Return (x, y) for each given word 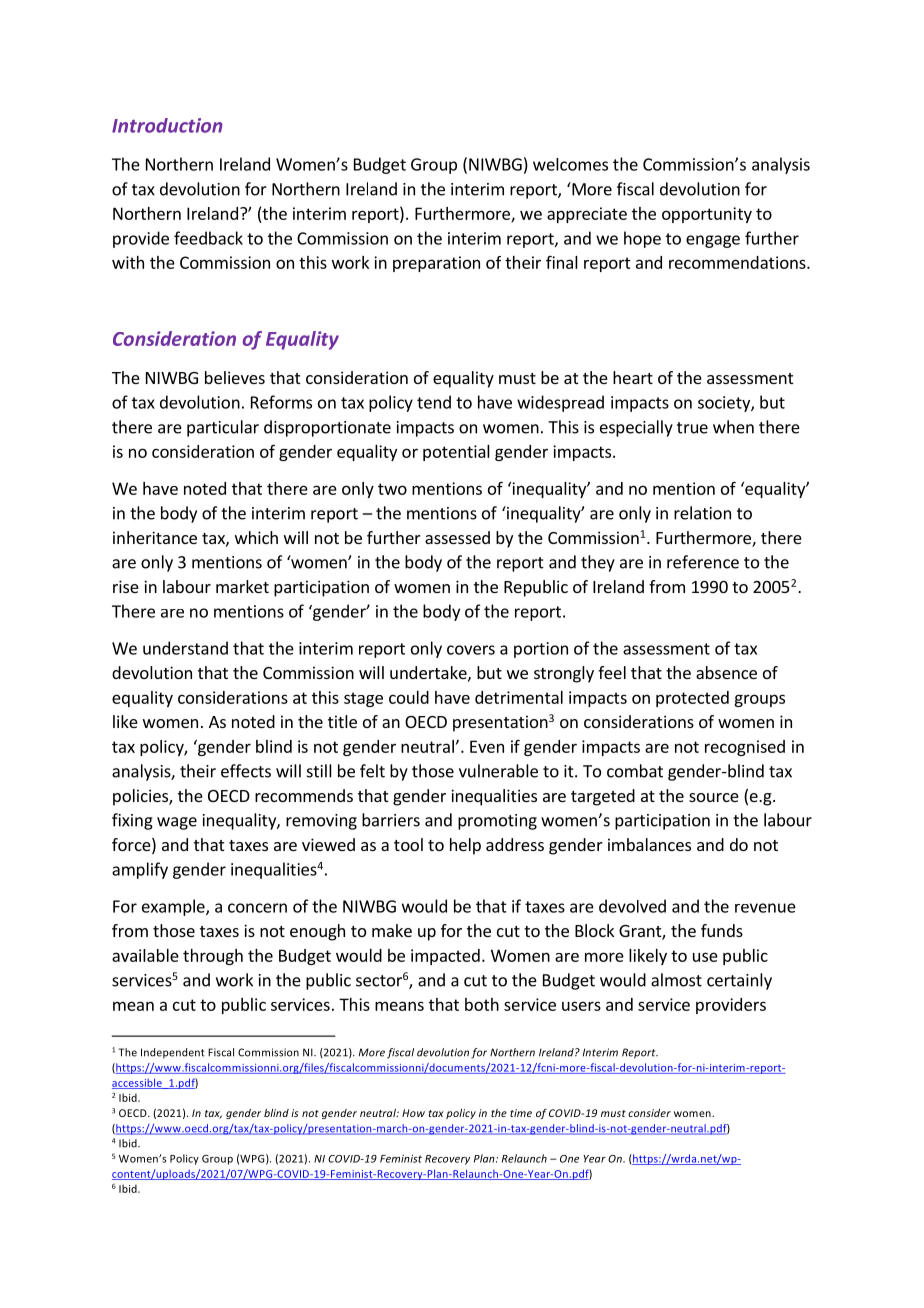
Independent (173, 1053)
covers (471, 650)
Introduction (167, 125)
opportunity (707, 215)
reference (703, 562)
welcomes (570, 164)
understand (185, 648)
